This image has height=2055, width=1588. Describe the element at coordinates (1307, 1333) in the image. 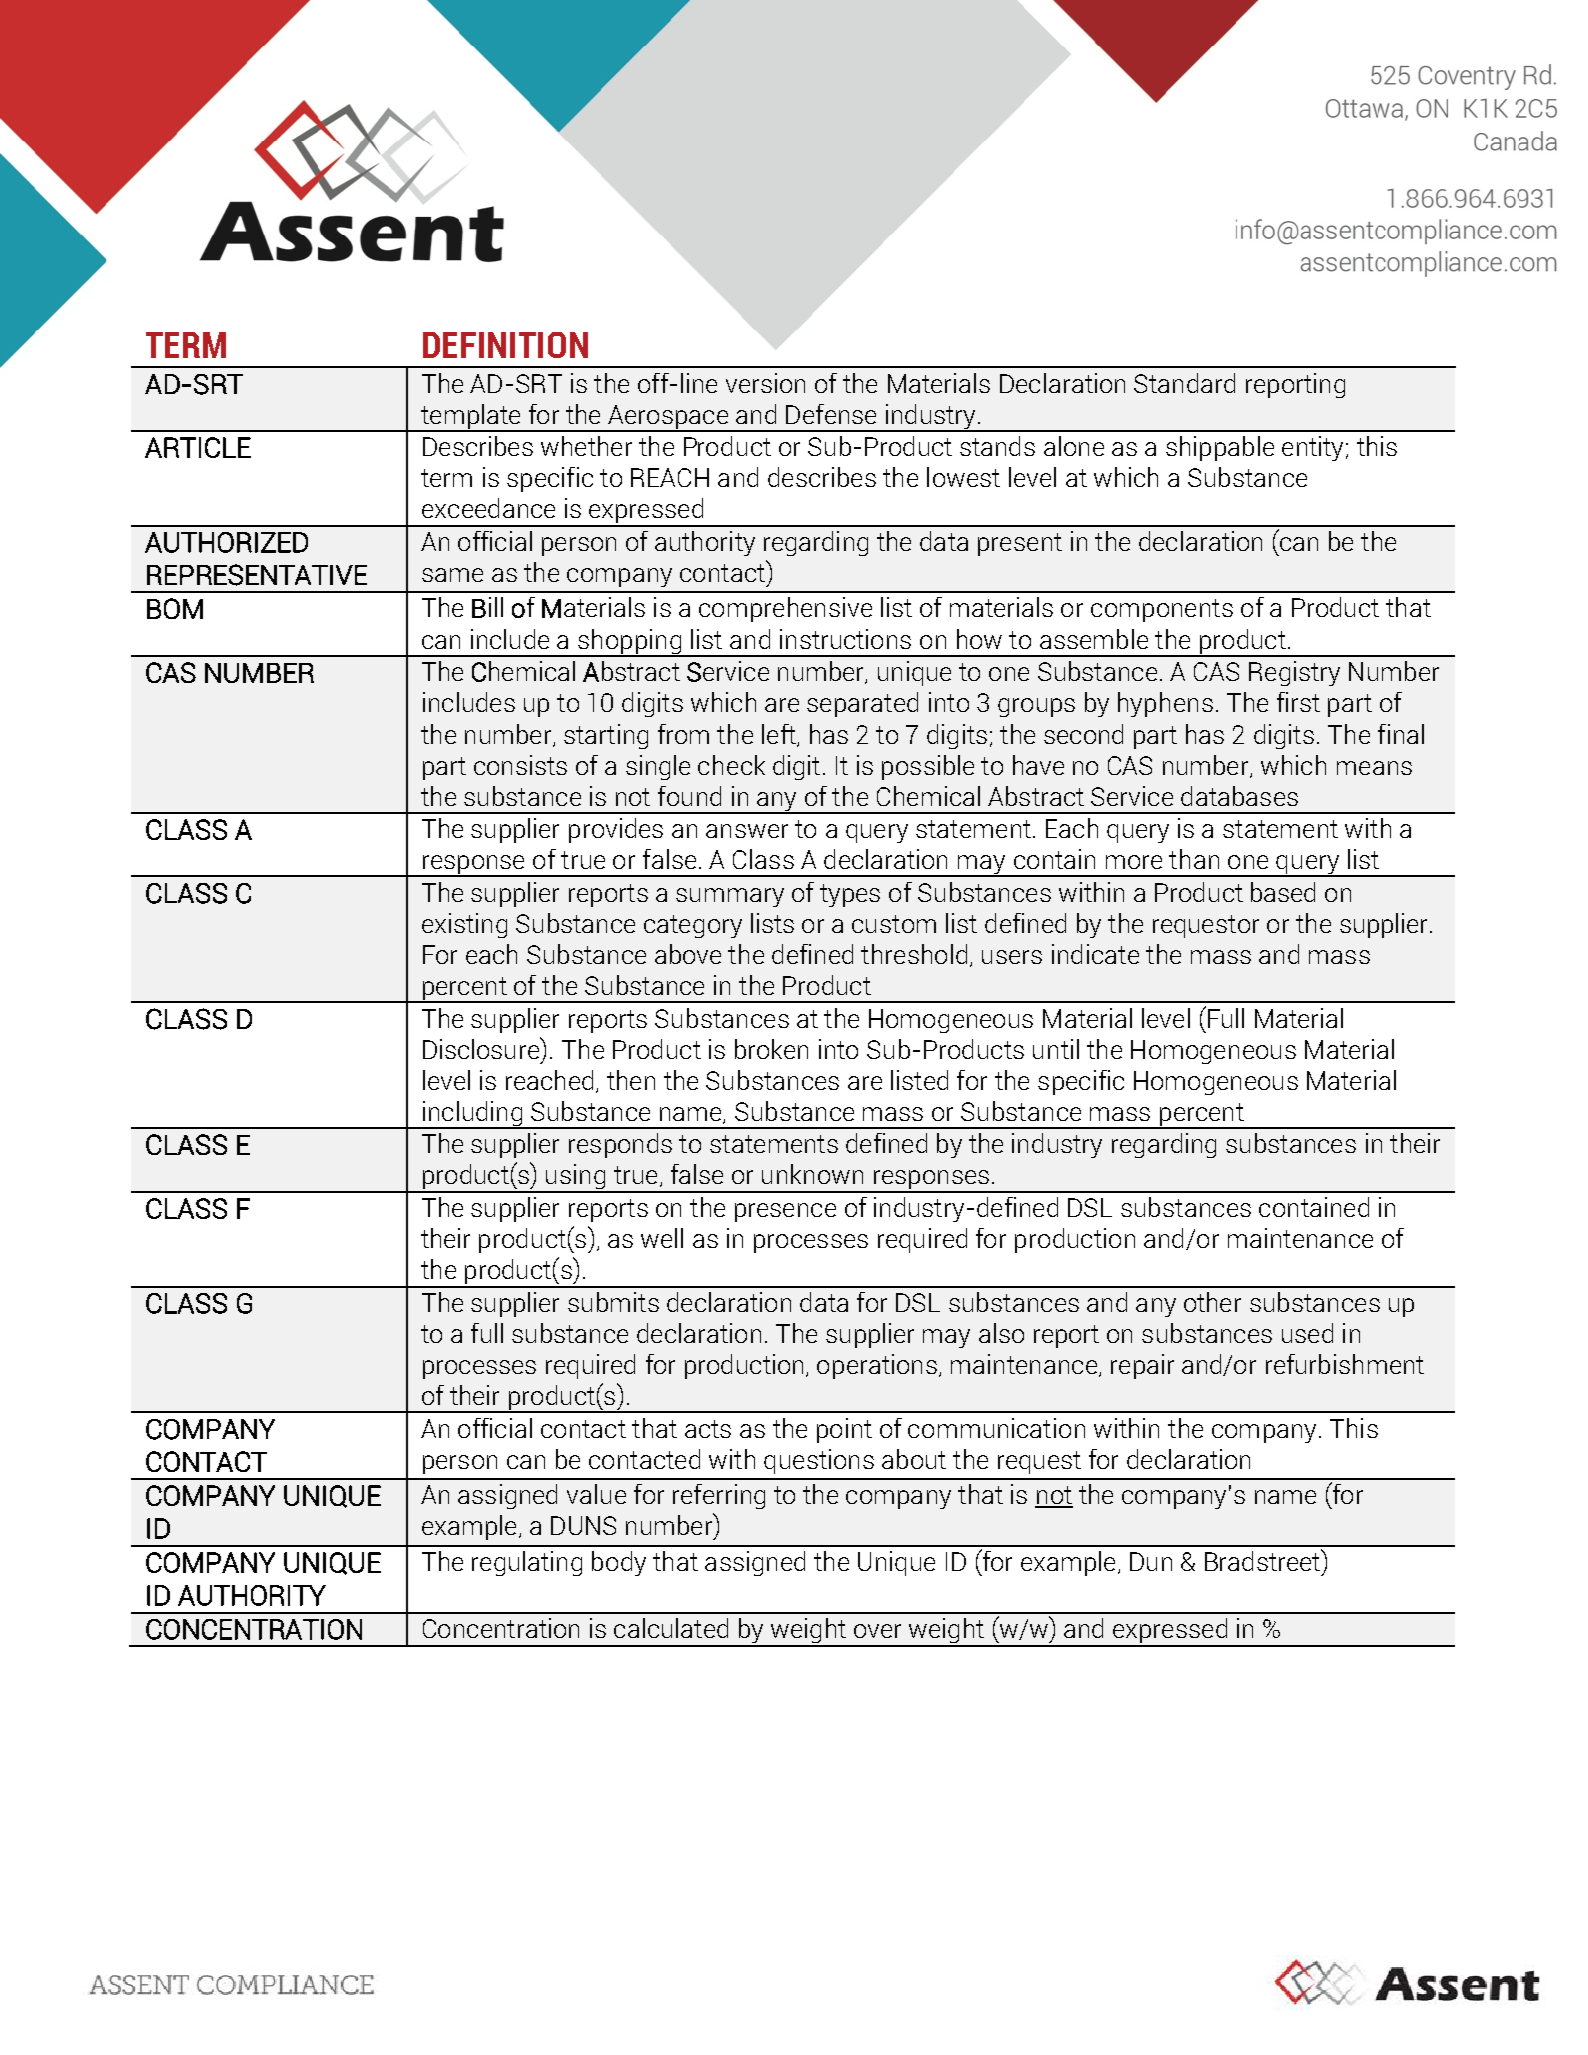

I see `used` at that location.
